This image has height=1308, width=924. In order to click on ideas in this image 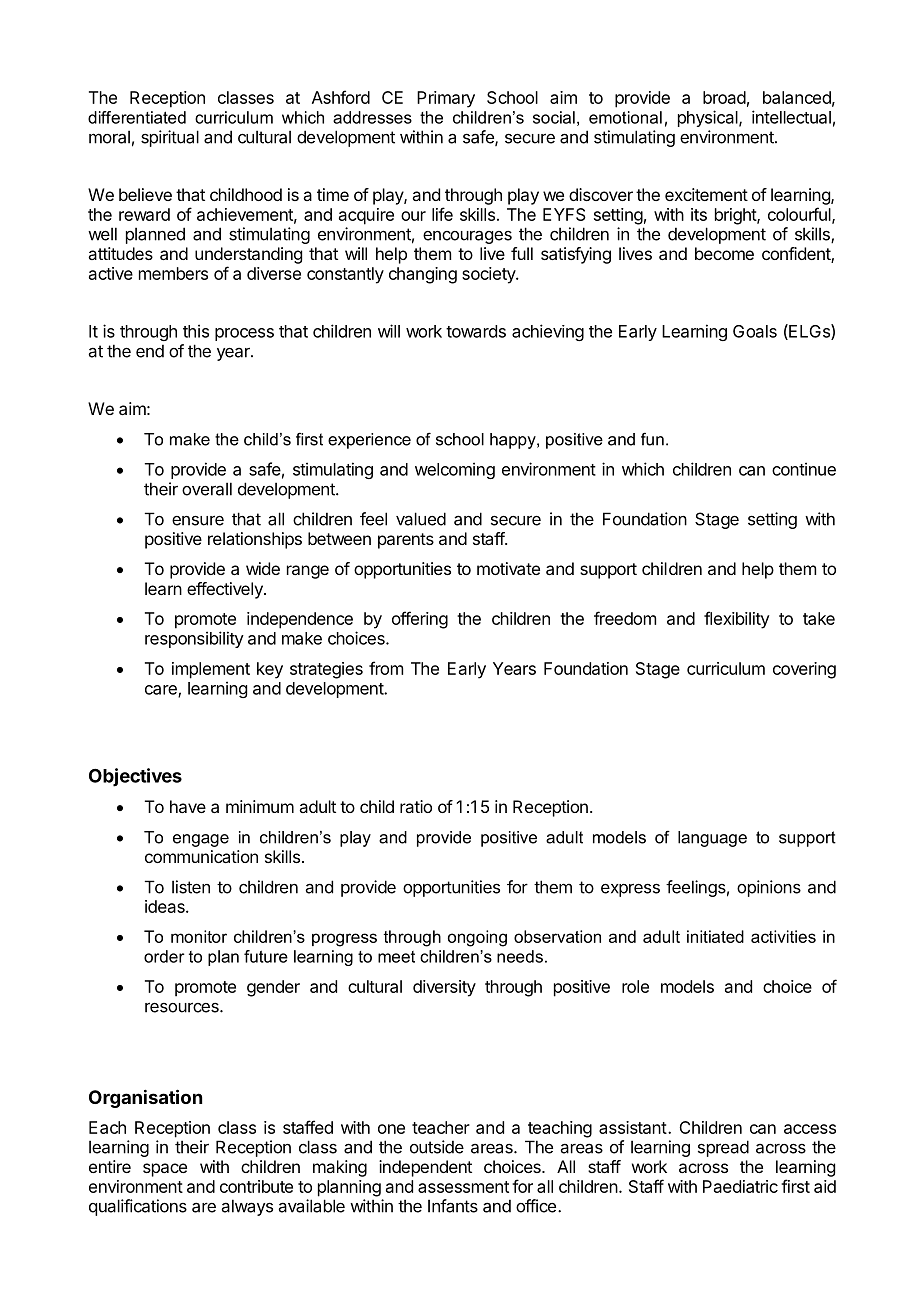, I will do `click(166, 906)`.
